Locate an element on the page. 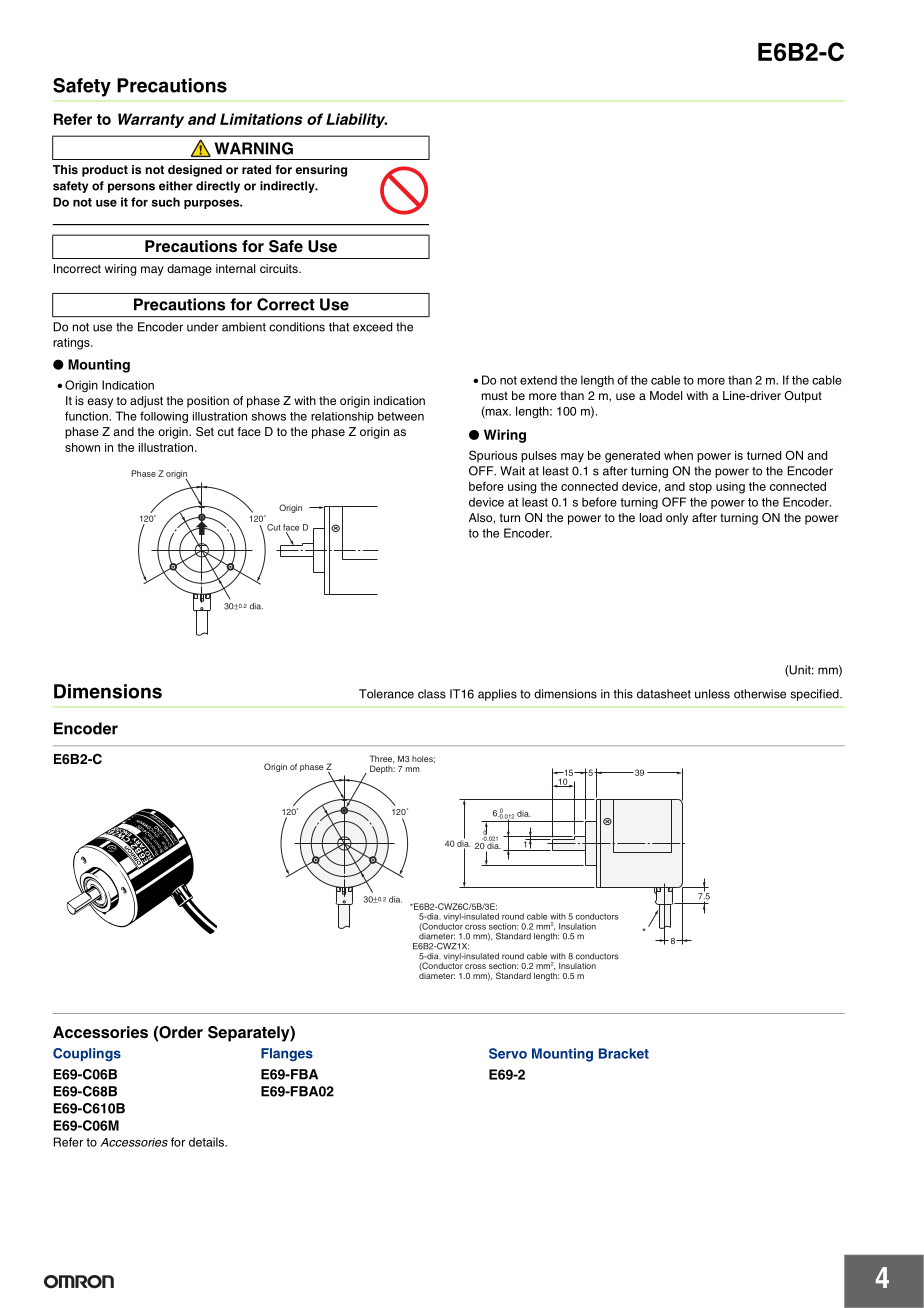  Three is located at coordinates (382, 759).
